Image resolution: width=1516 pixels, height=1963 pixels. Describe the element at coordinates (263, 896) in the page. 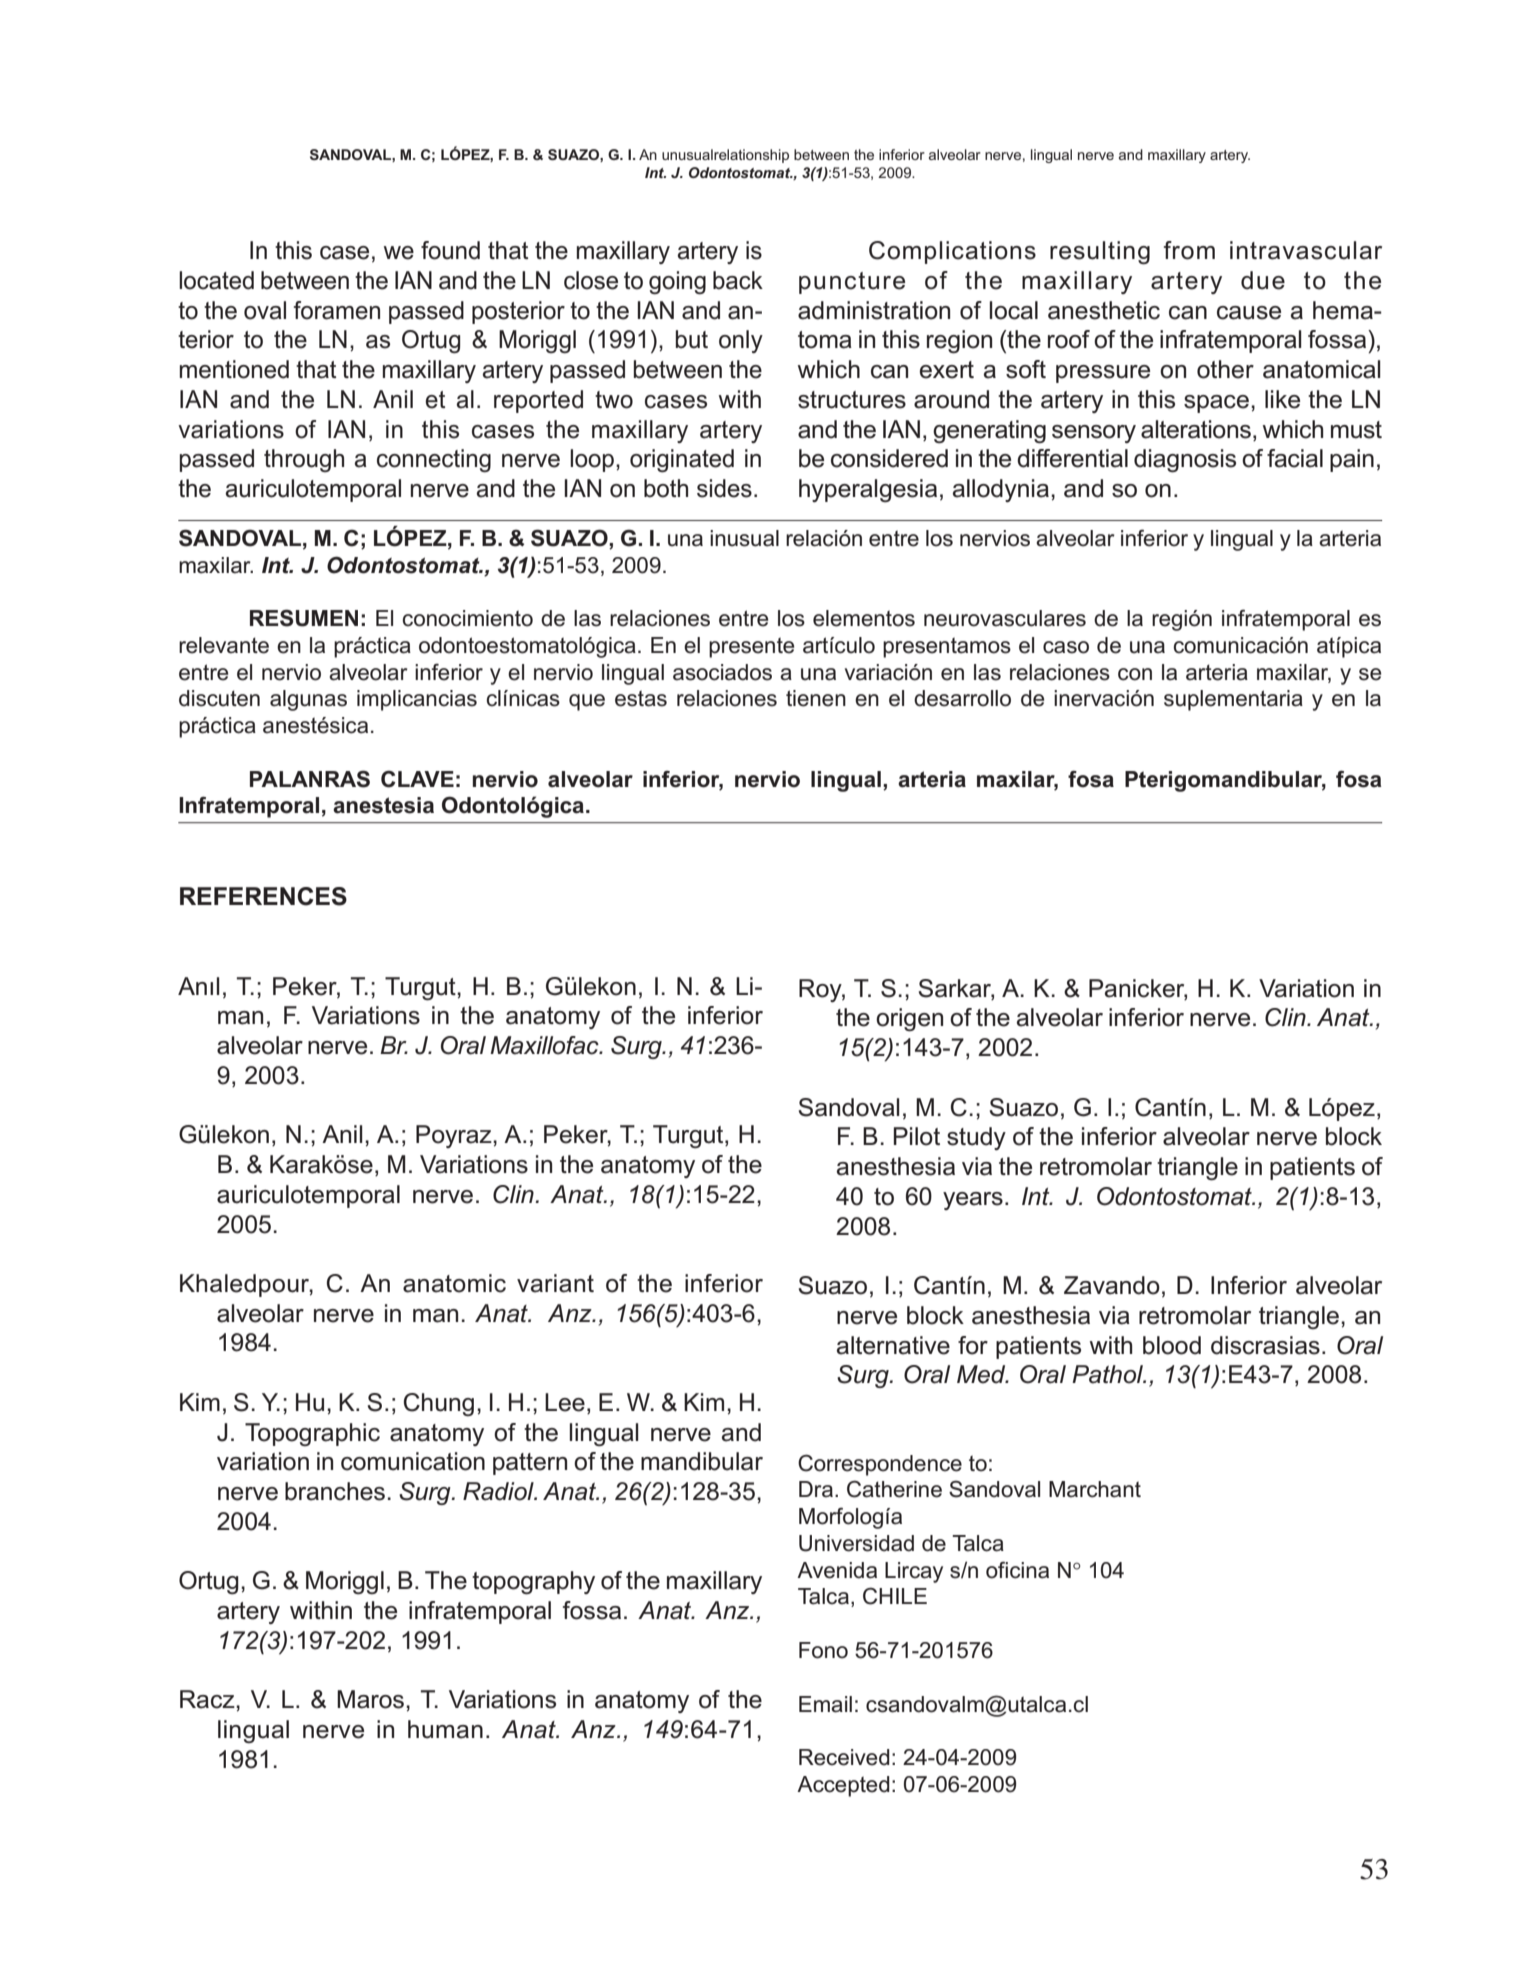

I see `REFERENCES` at that location.
